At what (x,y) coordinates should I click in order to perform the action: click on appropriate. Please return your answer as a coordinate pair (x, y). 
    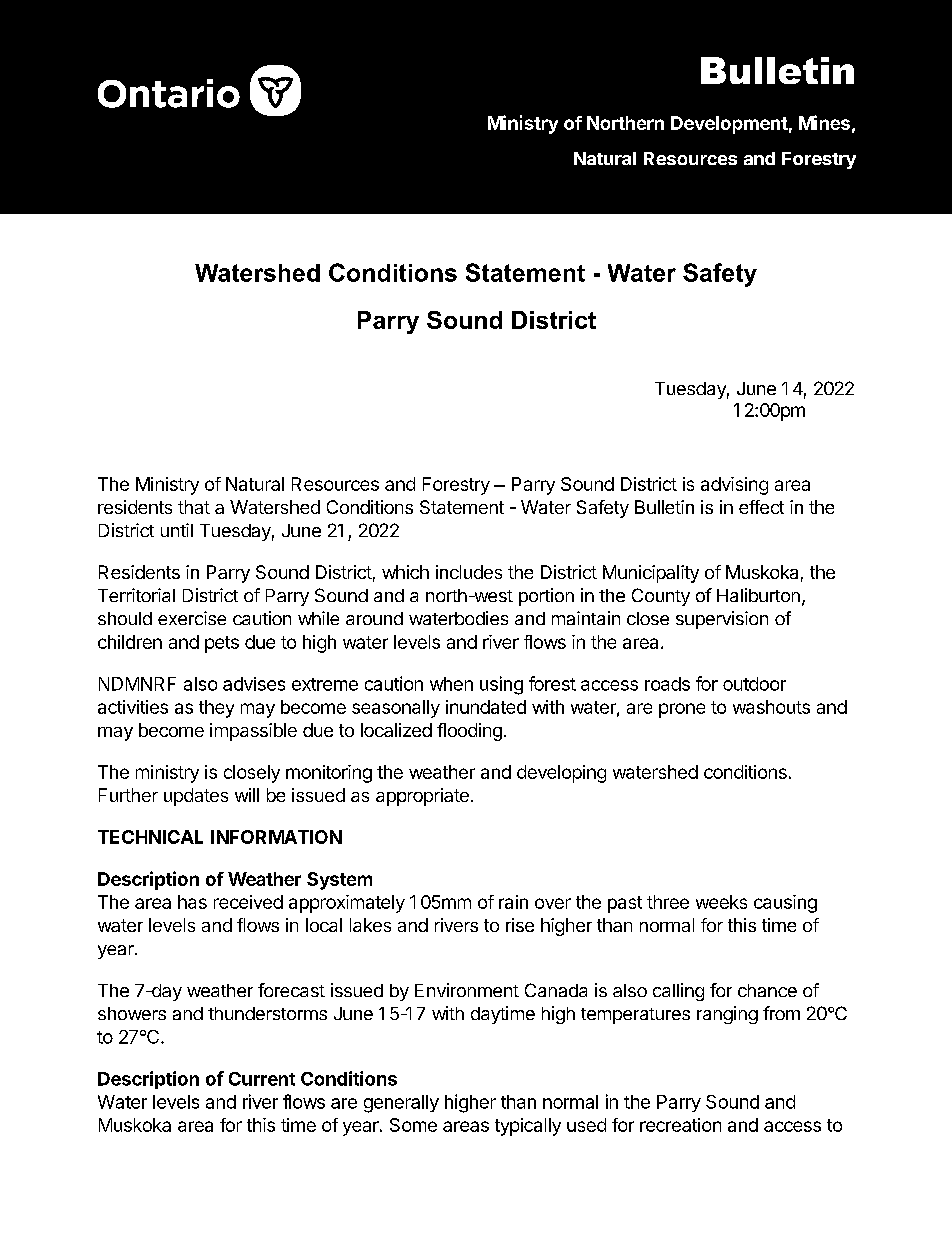
    Looking at the image, I should click on (422, 797).
